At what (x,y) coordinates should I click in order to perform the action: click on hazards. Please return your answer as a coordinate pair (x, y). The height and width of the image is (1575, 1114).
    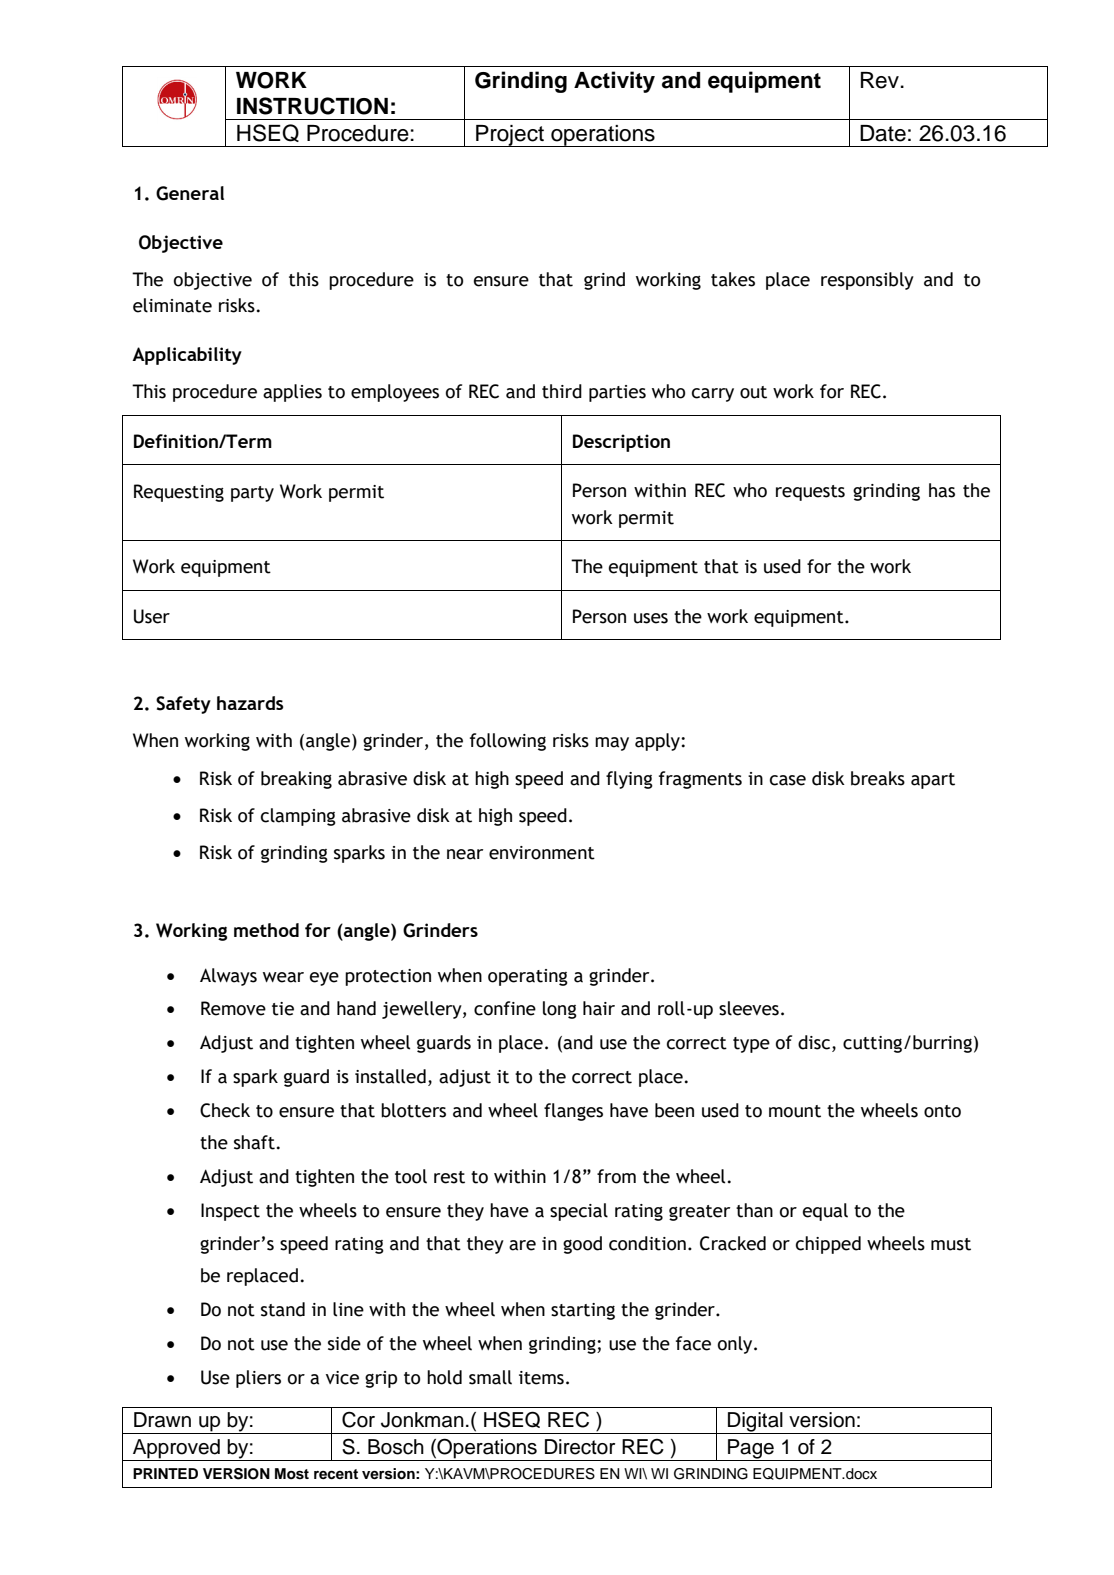
    Looking at the image, I should click on (250, 703).
